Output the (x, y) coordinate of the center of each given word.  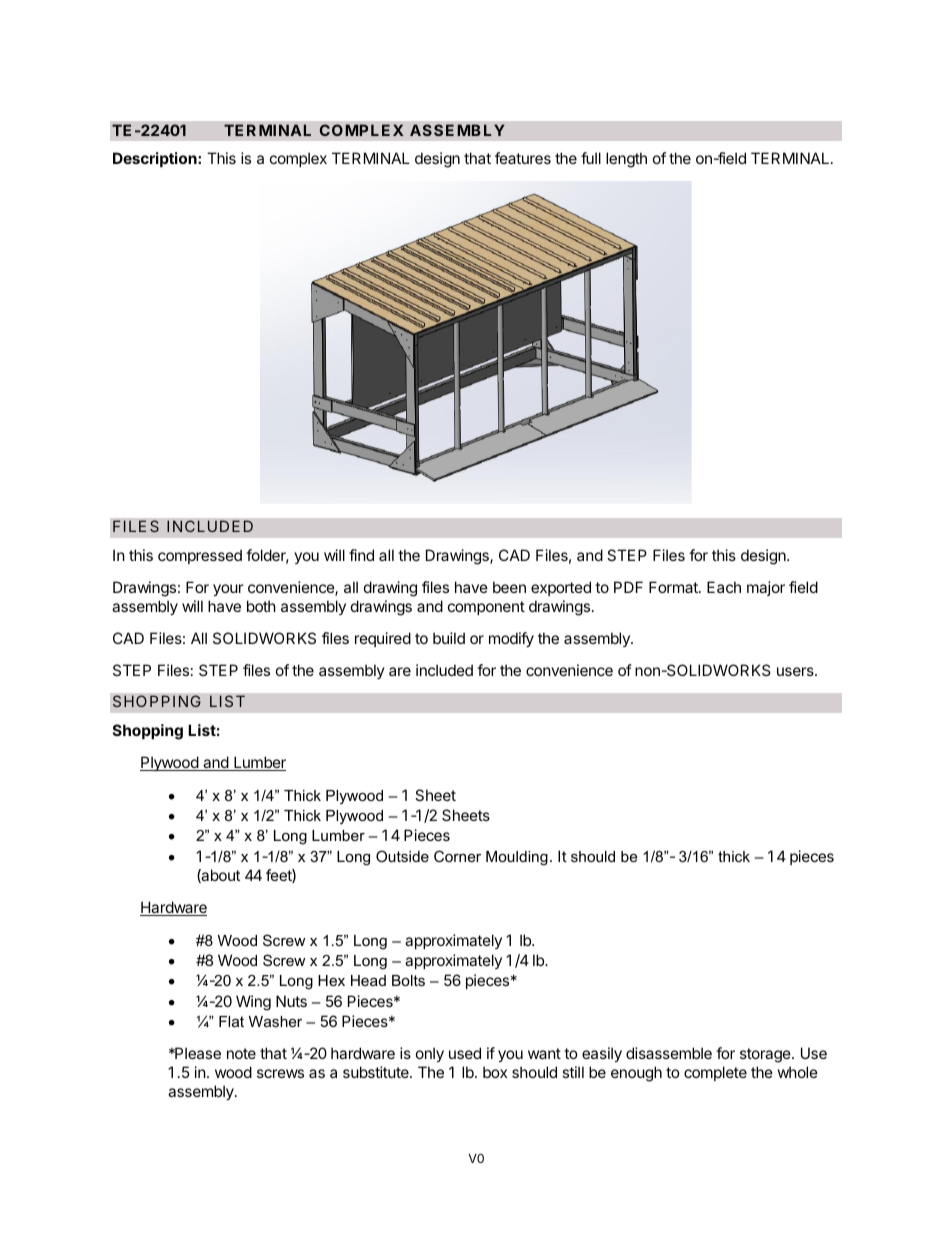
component (486, 608)
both (261, 606)
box (495, 1072)
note (241, 1053)
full (591, 158)
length (626, 160)
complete (715, 1073)
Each (724, 587)
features (523, 158)
